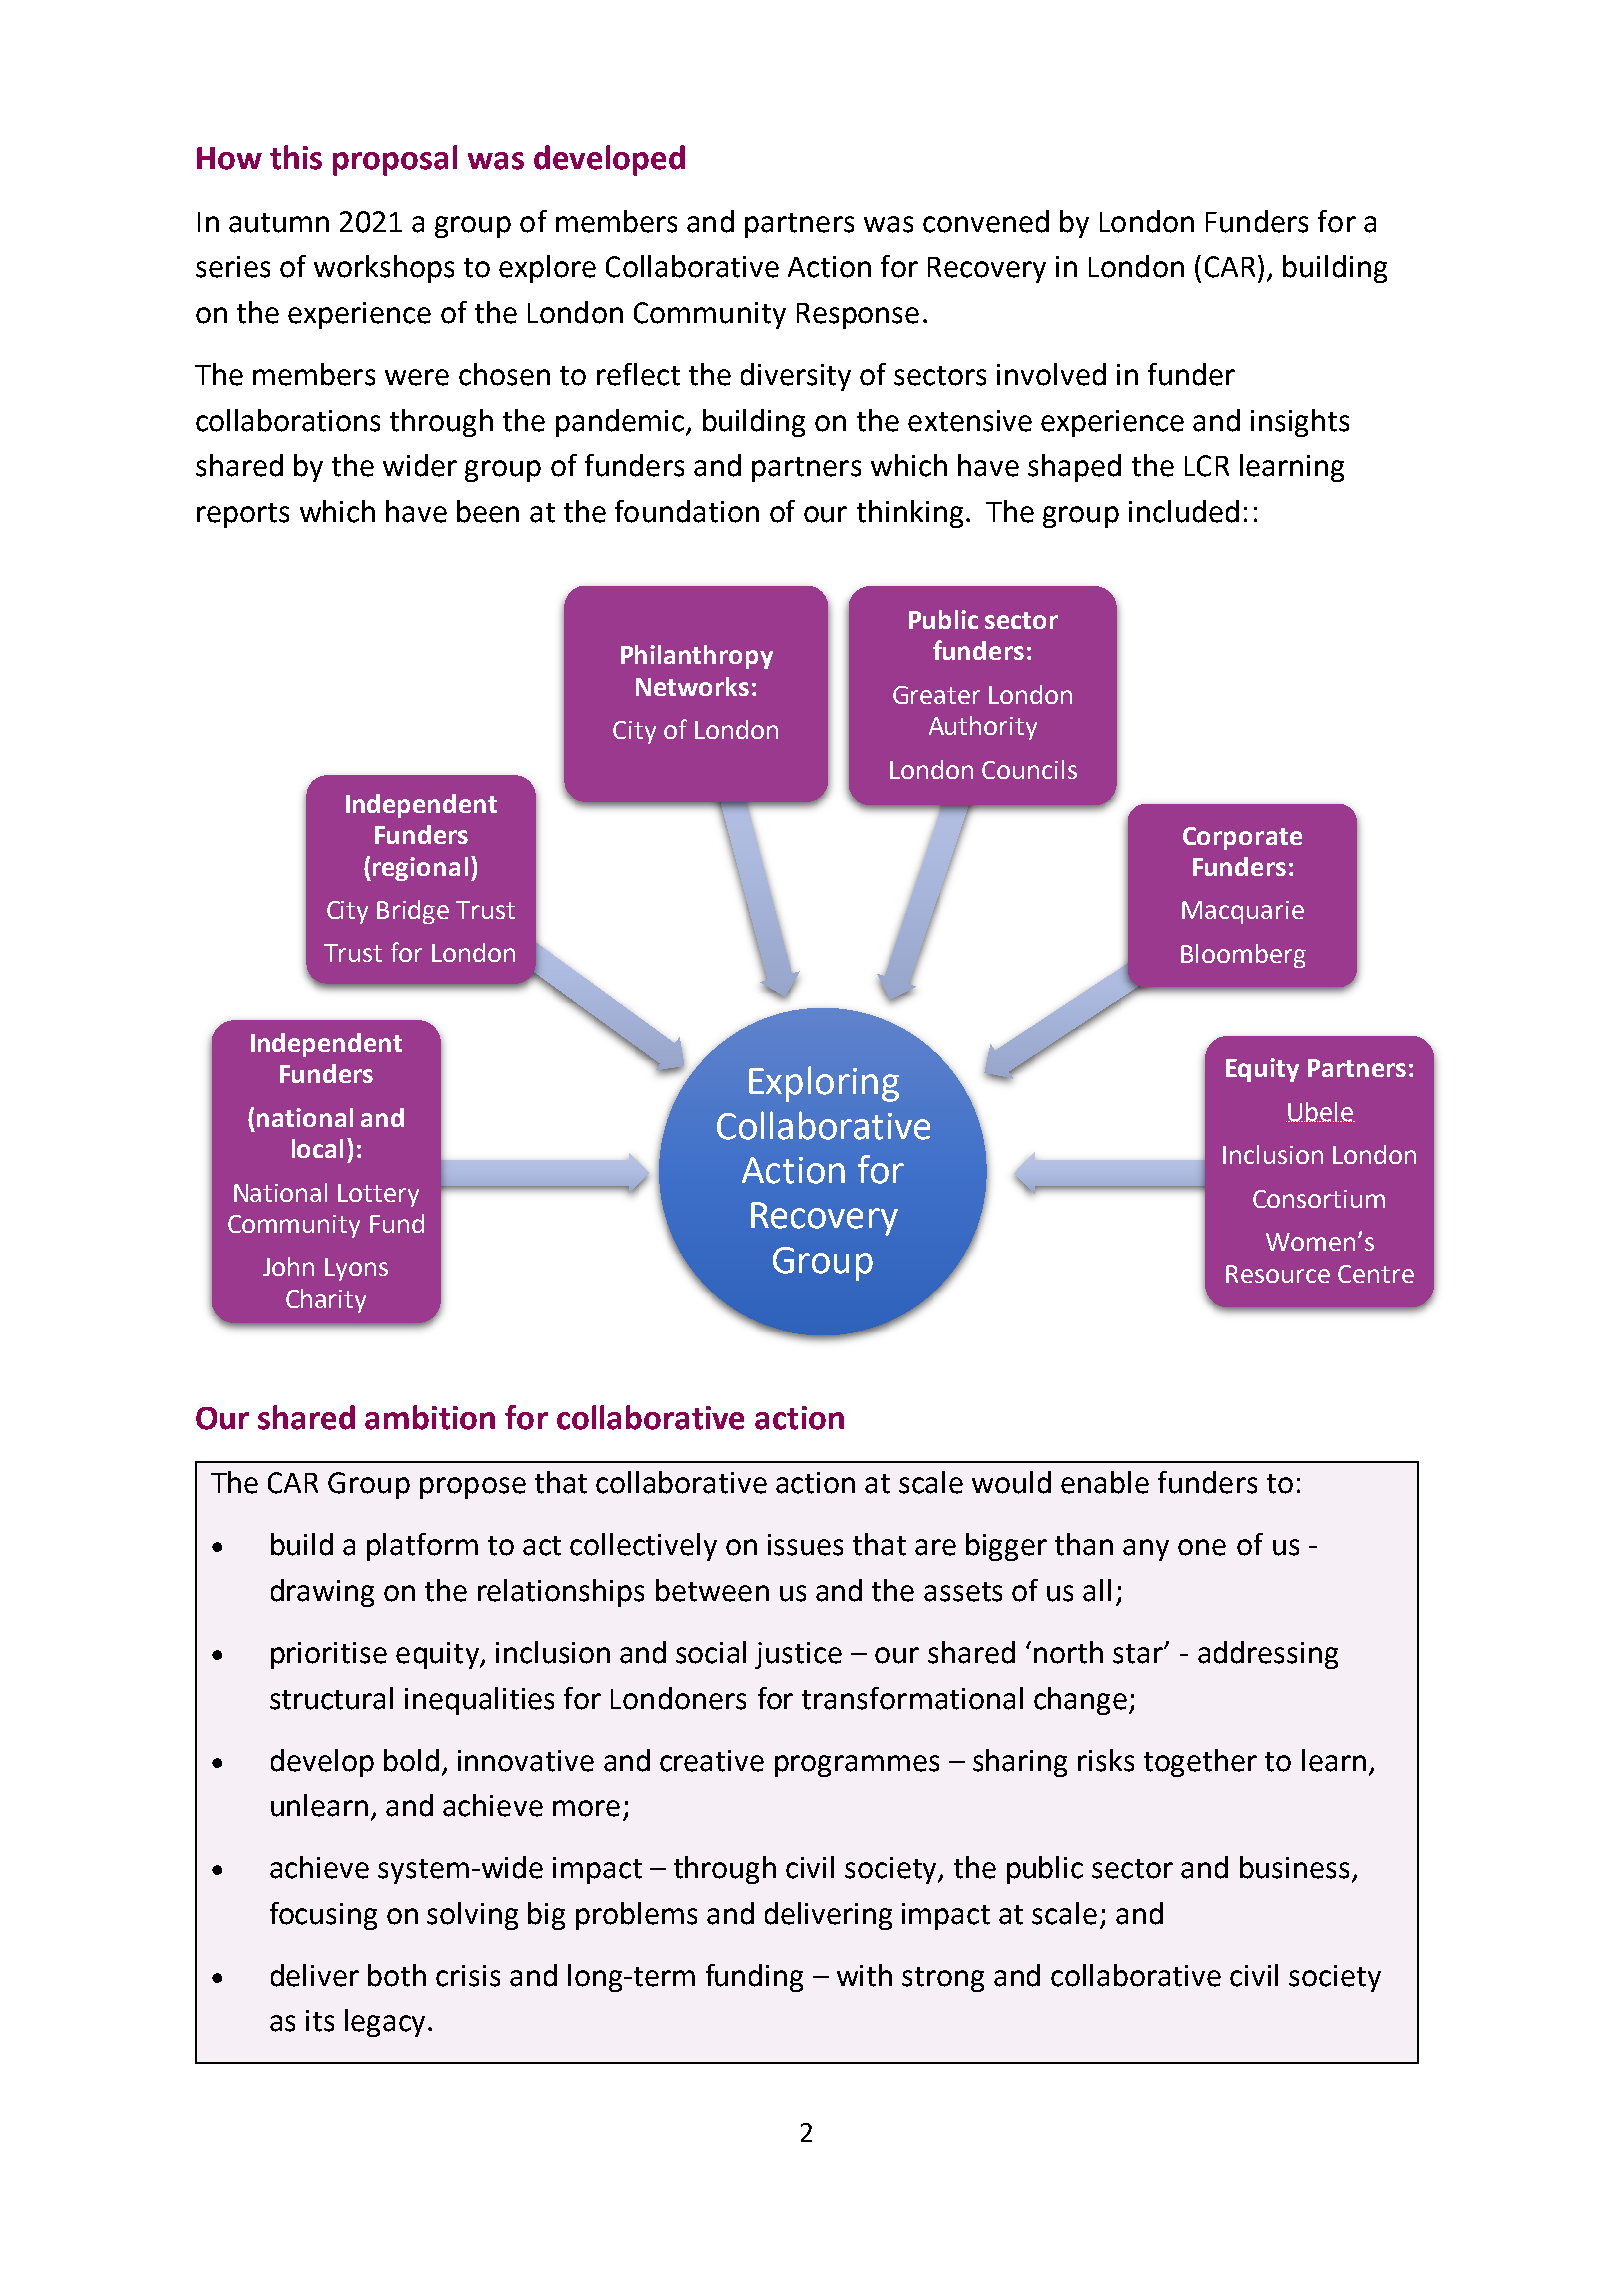 Image resolution: width=1613 pixels, height=2282 pixels. I want to click on workshops, so click(384, 269).
